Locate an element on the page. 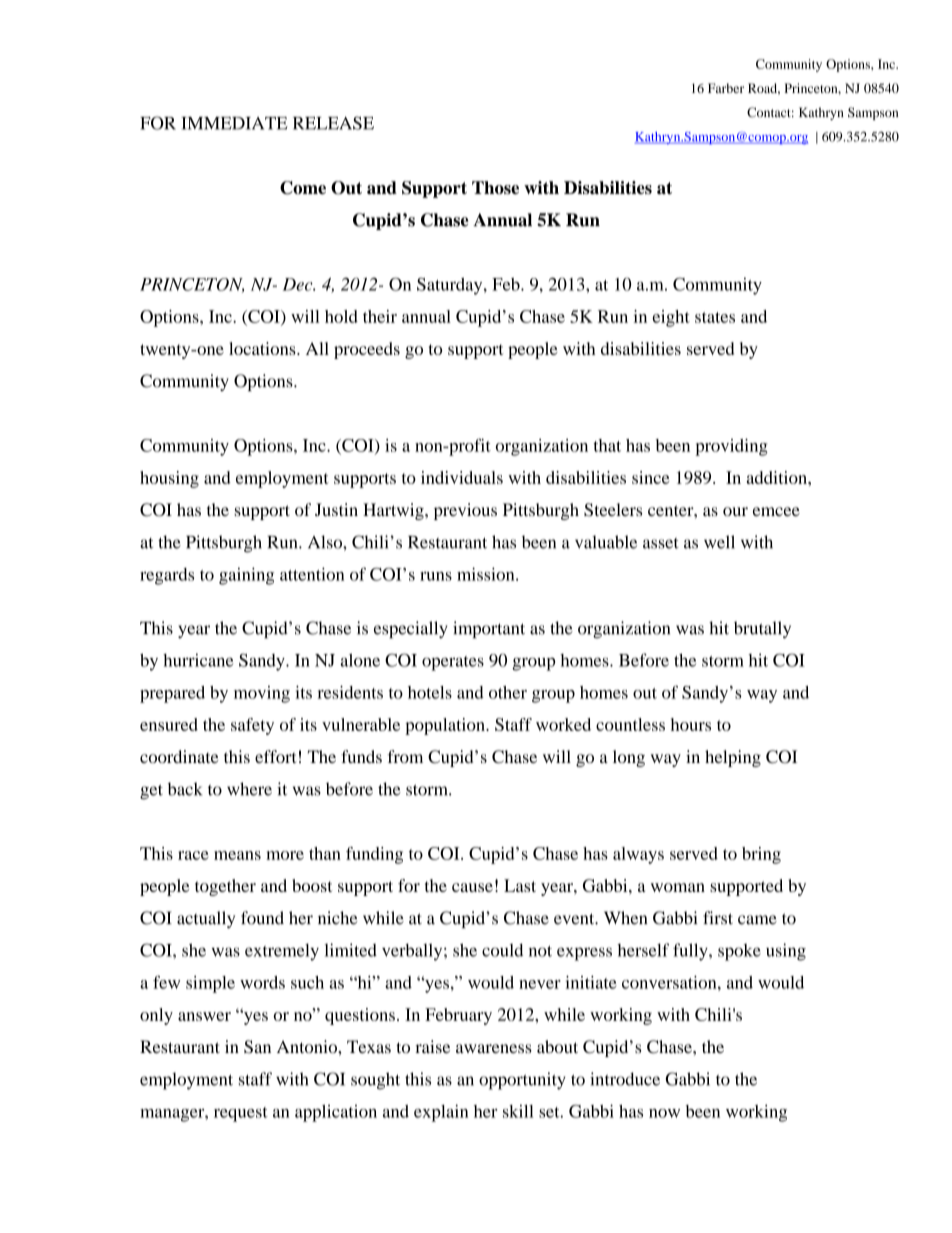 The width and height of the page is (952, 1233). individuals is located at coordinates (462, 477).
